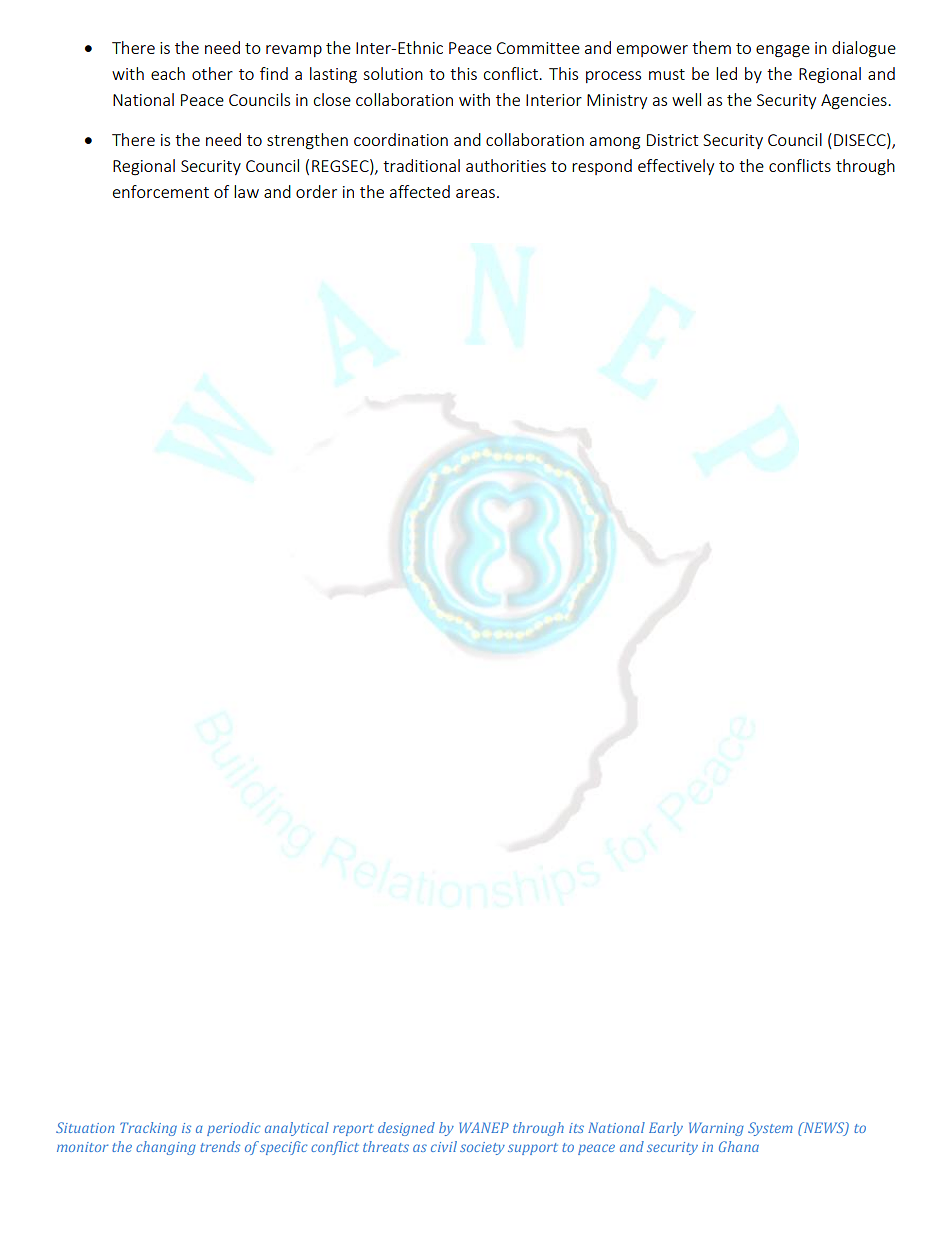 This page has width=952, height=1233. Describe the element at coordinates (770, 1129) in the page. I see `System` at that location.
